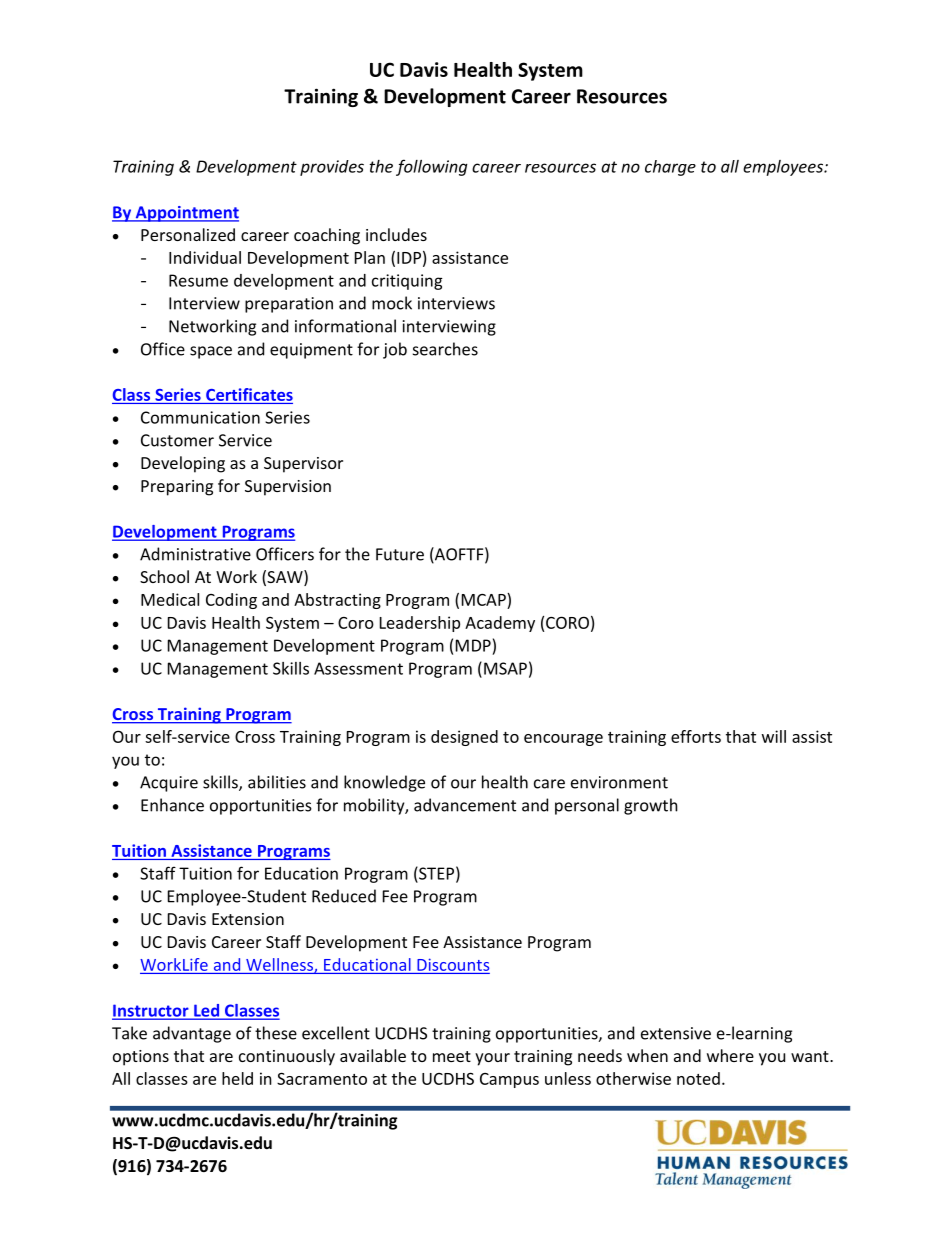 The width and height of the page is (952, 1233). What do you see at coordinates (186, 214) in the page?
I see `Appointment` at bounding box center [186, 214].
